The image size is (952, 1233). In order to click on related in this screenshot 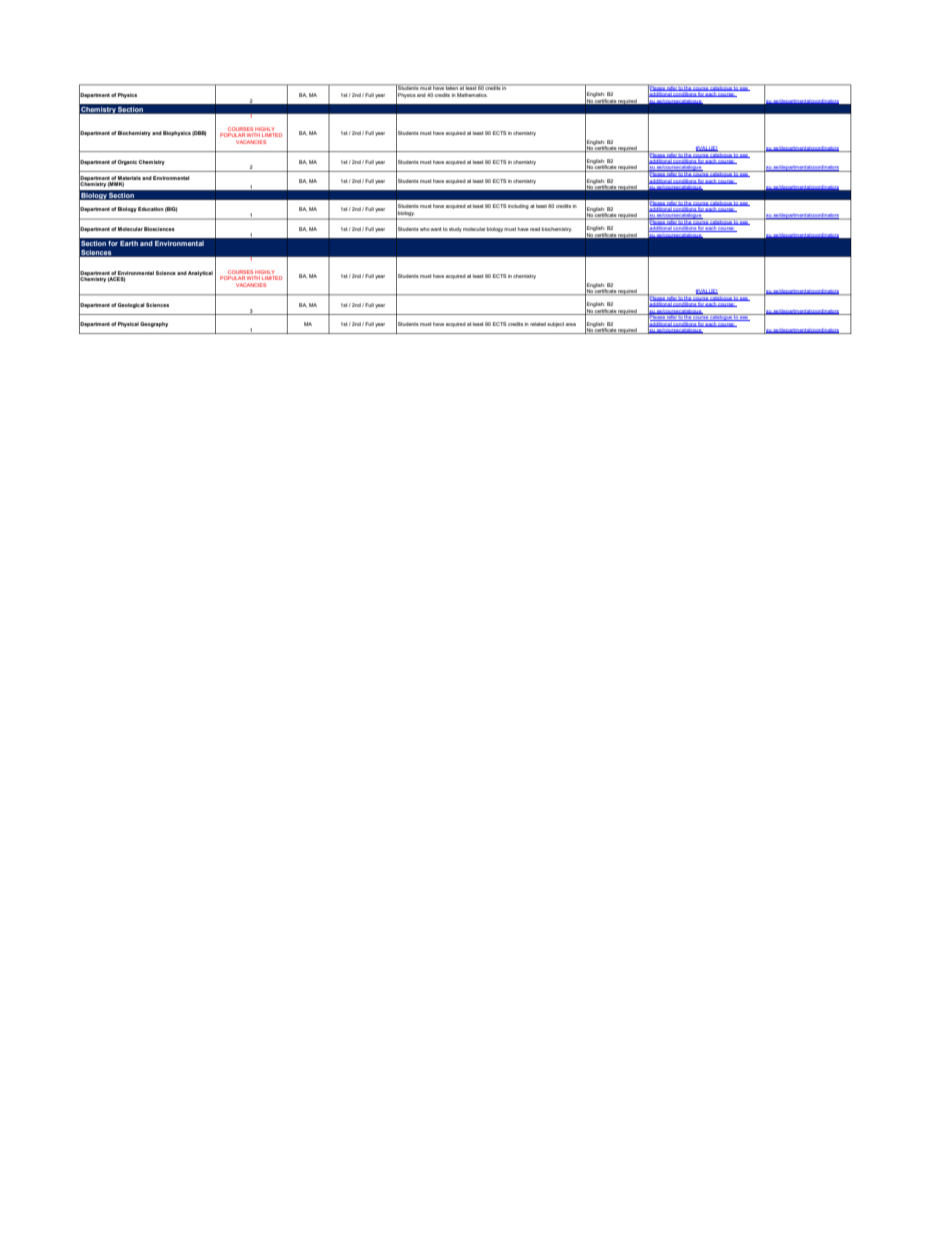, I will do `click(538, 324)`.
